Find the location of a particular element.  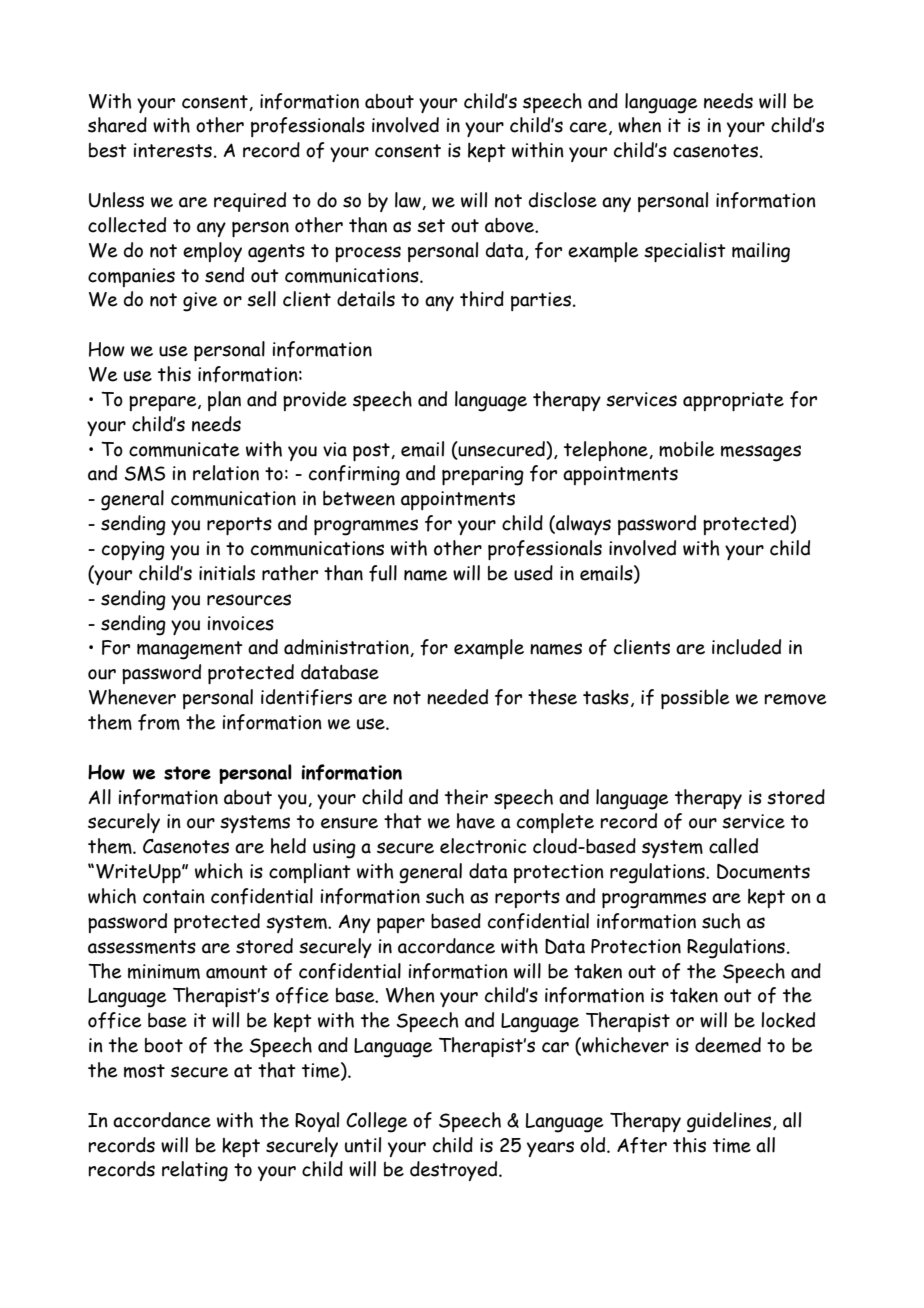

needed is located at coordinates (457, 697).
